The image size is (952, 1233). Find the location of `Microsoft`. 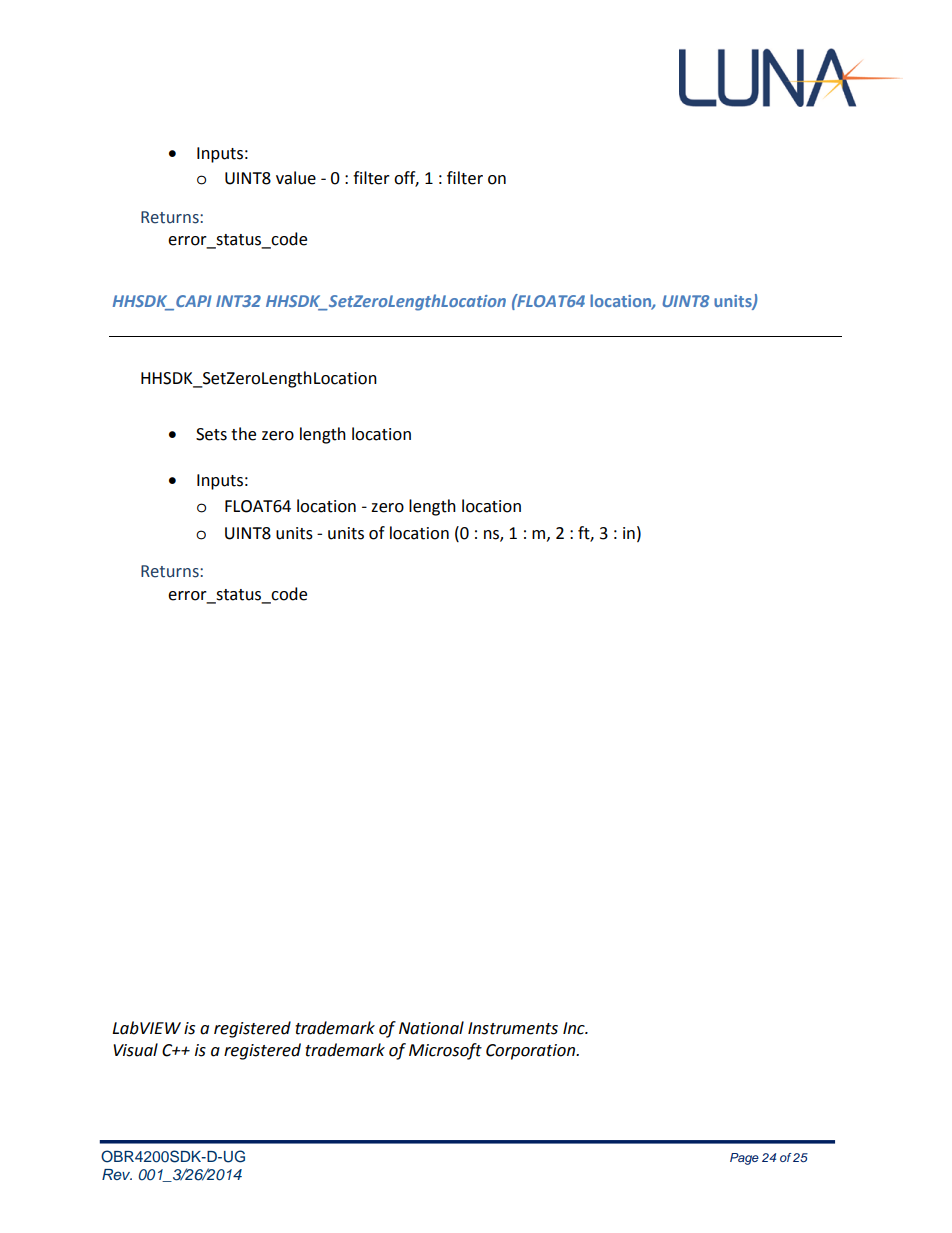

Microsoft is located at coordinates (445, 1051).
